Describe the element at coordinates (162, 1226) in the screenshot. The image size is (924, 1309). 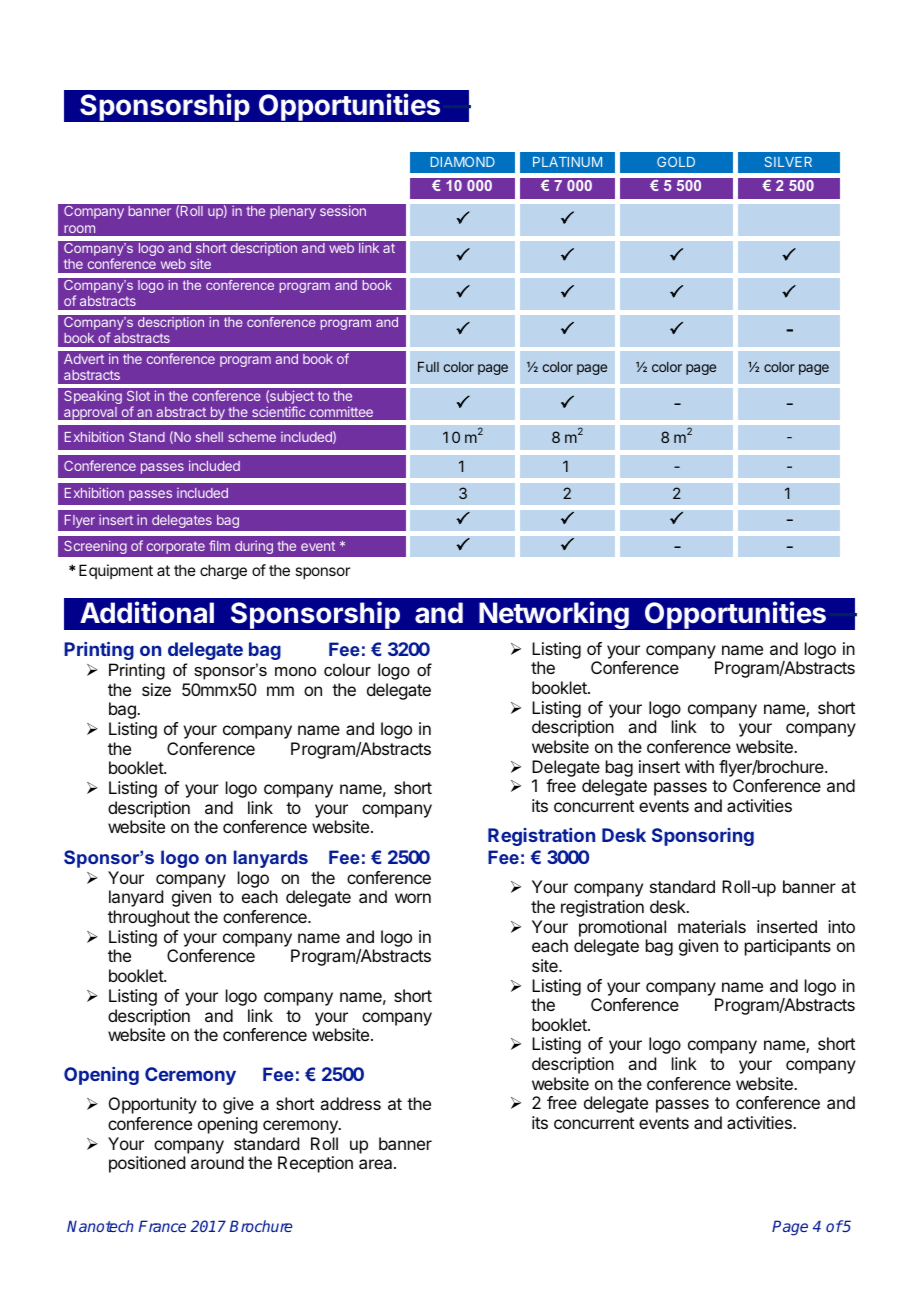
I see `France` at that location.
